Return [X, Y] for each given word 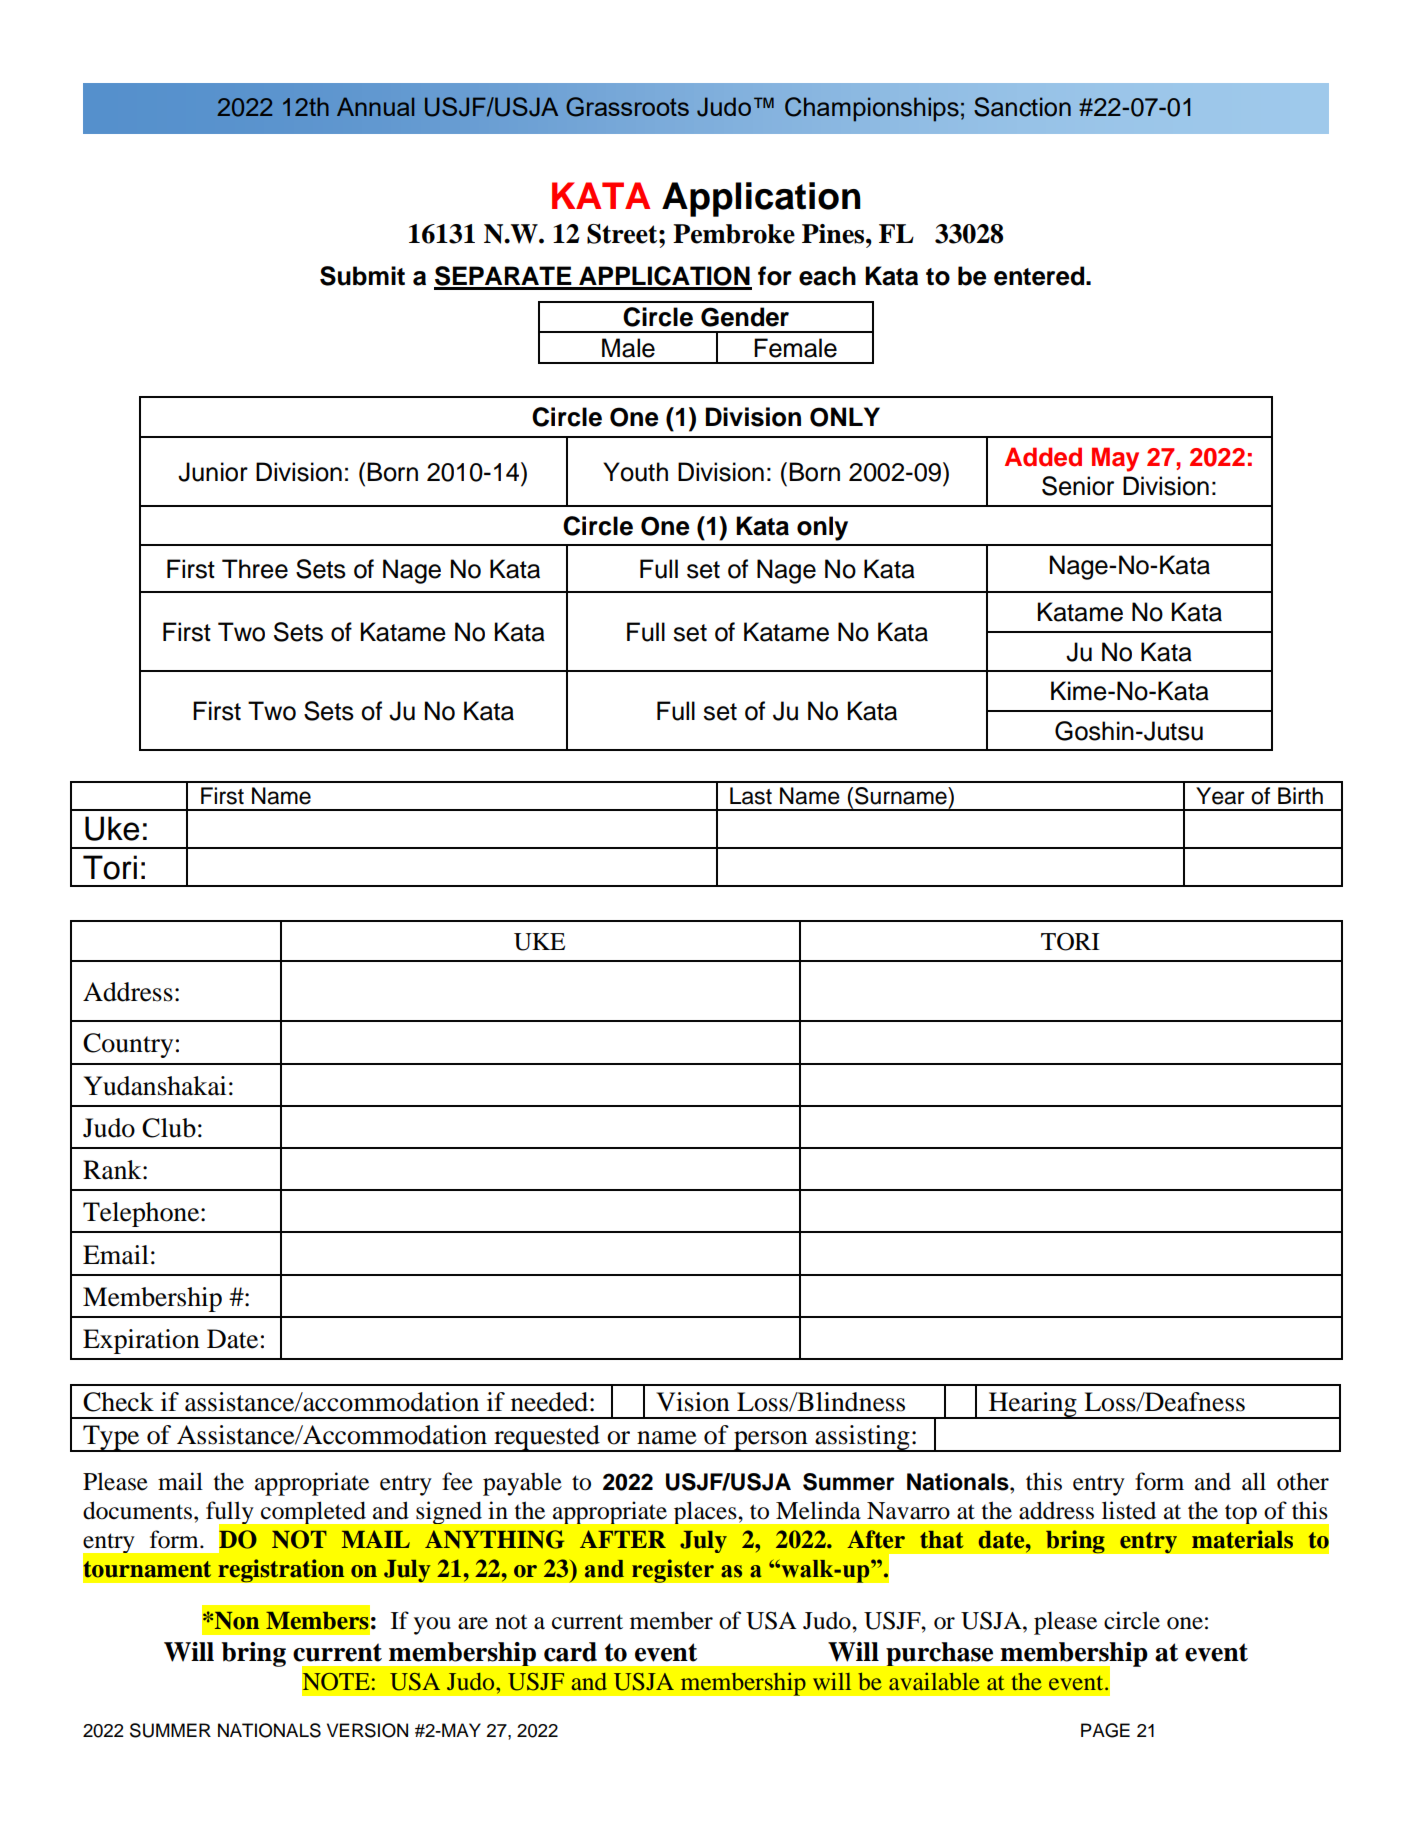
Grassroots [627, 107]
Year [1220, 796]
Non [237, 1621]
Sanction [1022, 107]
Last [751, 796]
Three [255, 569]
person [771, 1441]
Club [169, 1128]
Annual [375, 106]
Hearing [1033, 1405]
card [570, 1652]
